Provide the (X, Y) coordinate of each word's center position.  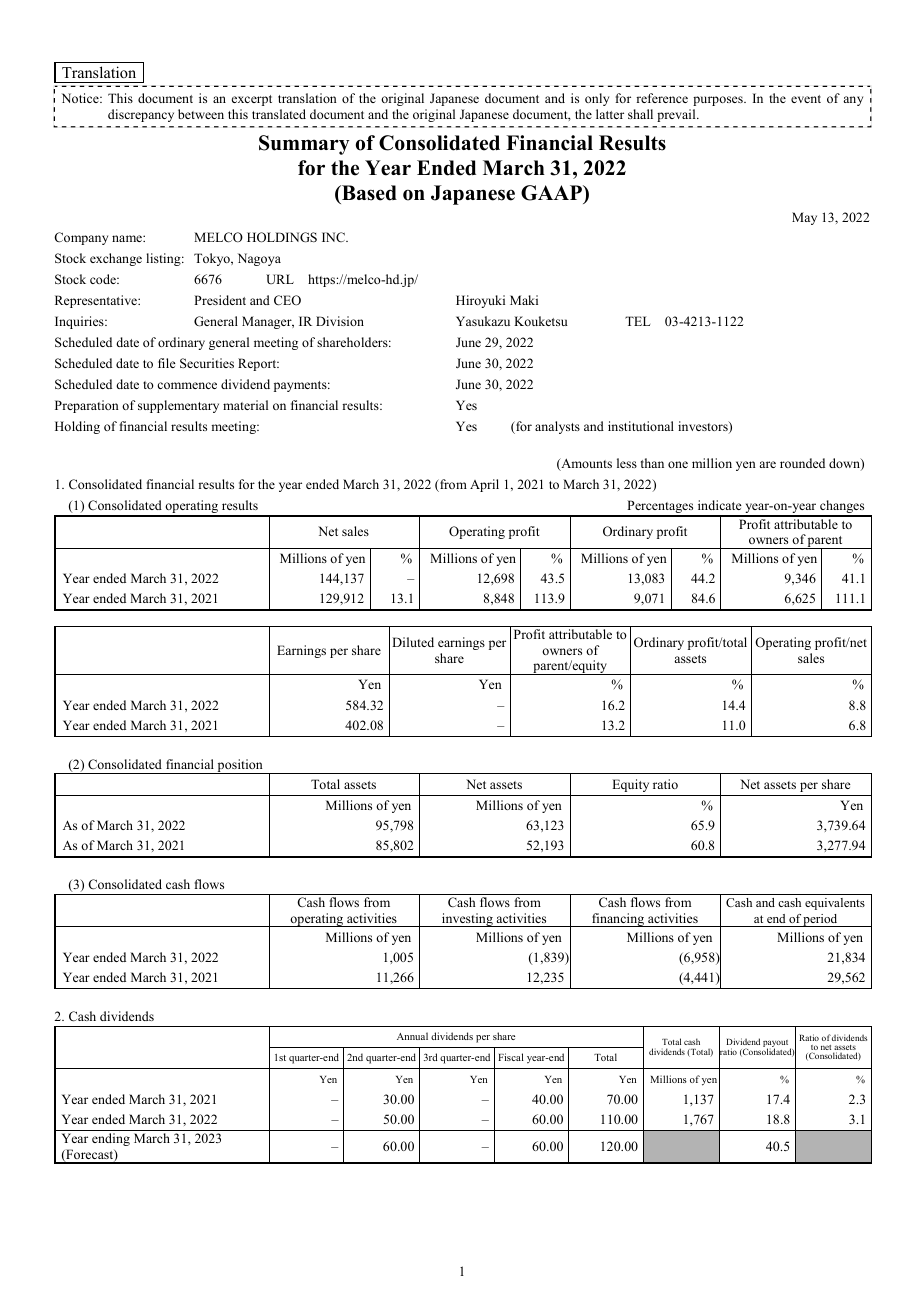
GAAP (552, 193)
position (240, 766)
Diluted (413, 642)
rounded (802, 463)
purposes (719, 101)
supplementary (178, 406)
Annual (412, 1036)
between (201, 114)
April (484, 485)
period (821, 920)
